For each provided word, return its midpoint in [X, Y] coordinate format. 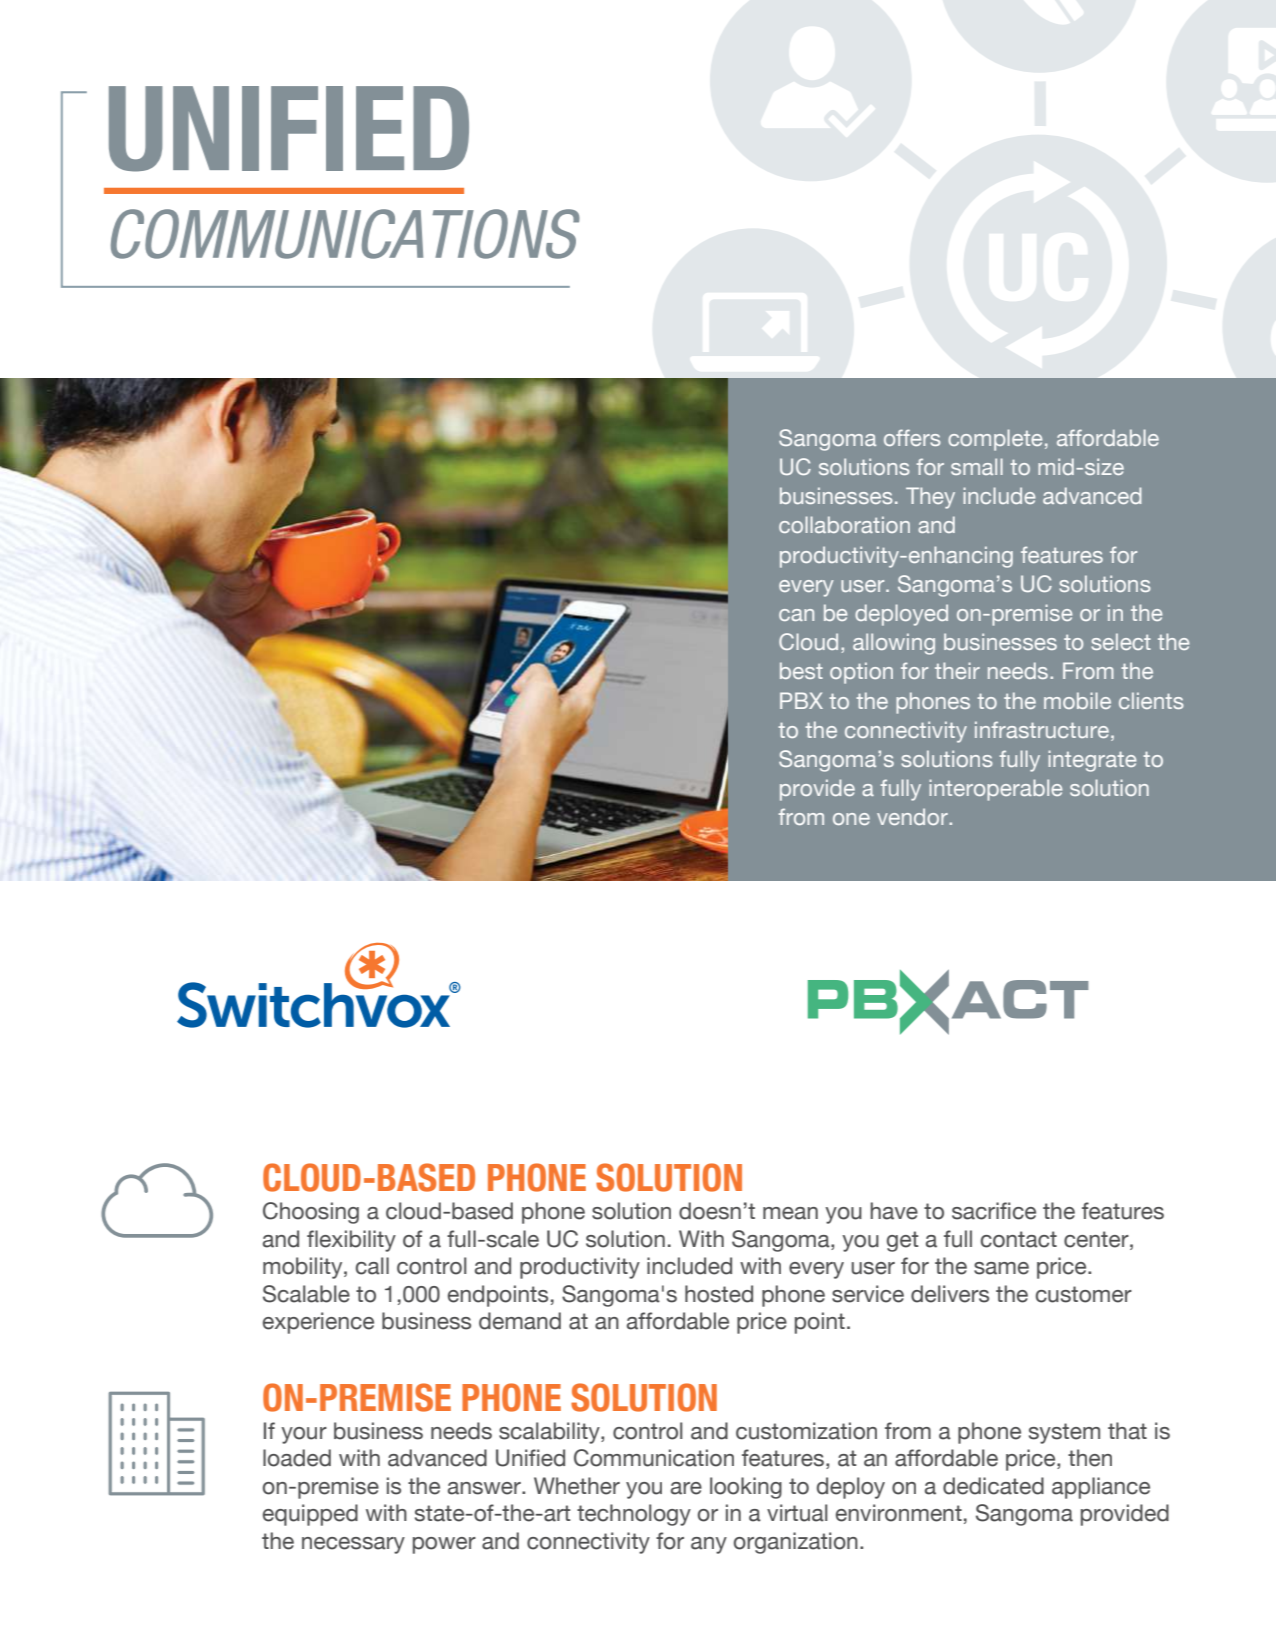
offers [912, 437]
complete [995, 440]
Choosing [311, 1213]
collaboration [844, 524]
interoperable [995, 790]
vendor [913, 816]
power [444, 1545]
